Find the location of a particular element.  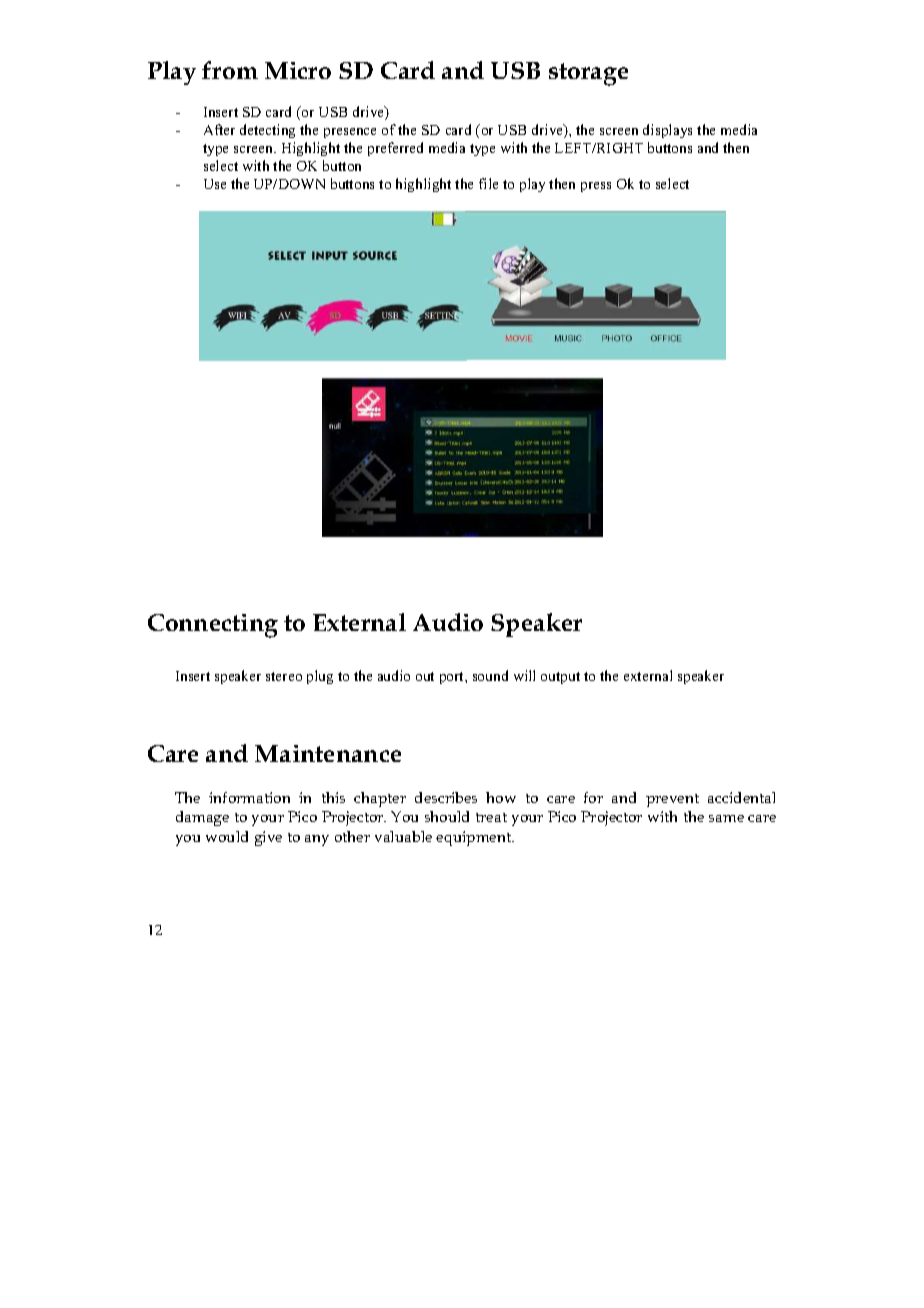

press is located at coordinates (596, 187).
